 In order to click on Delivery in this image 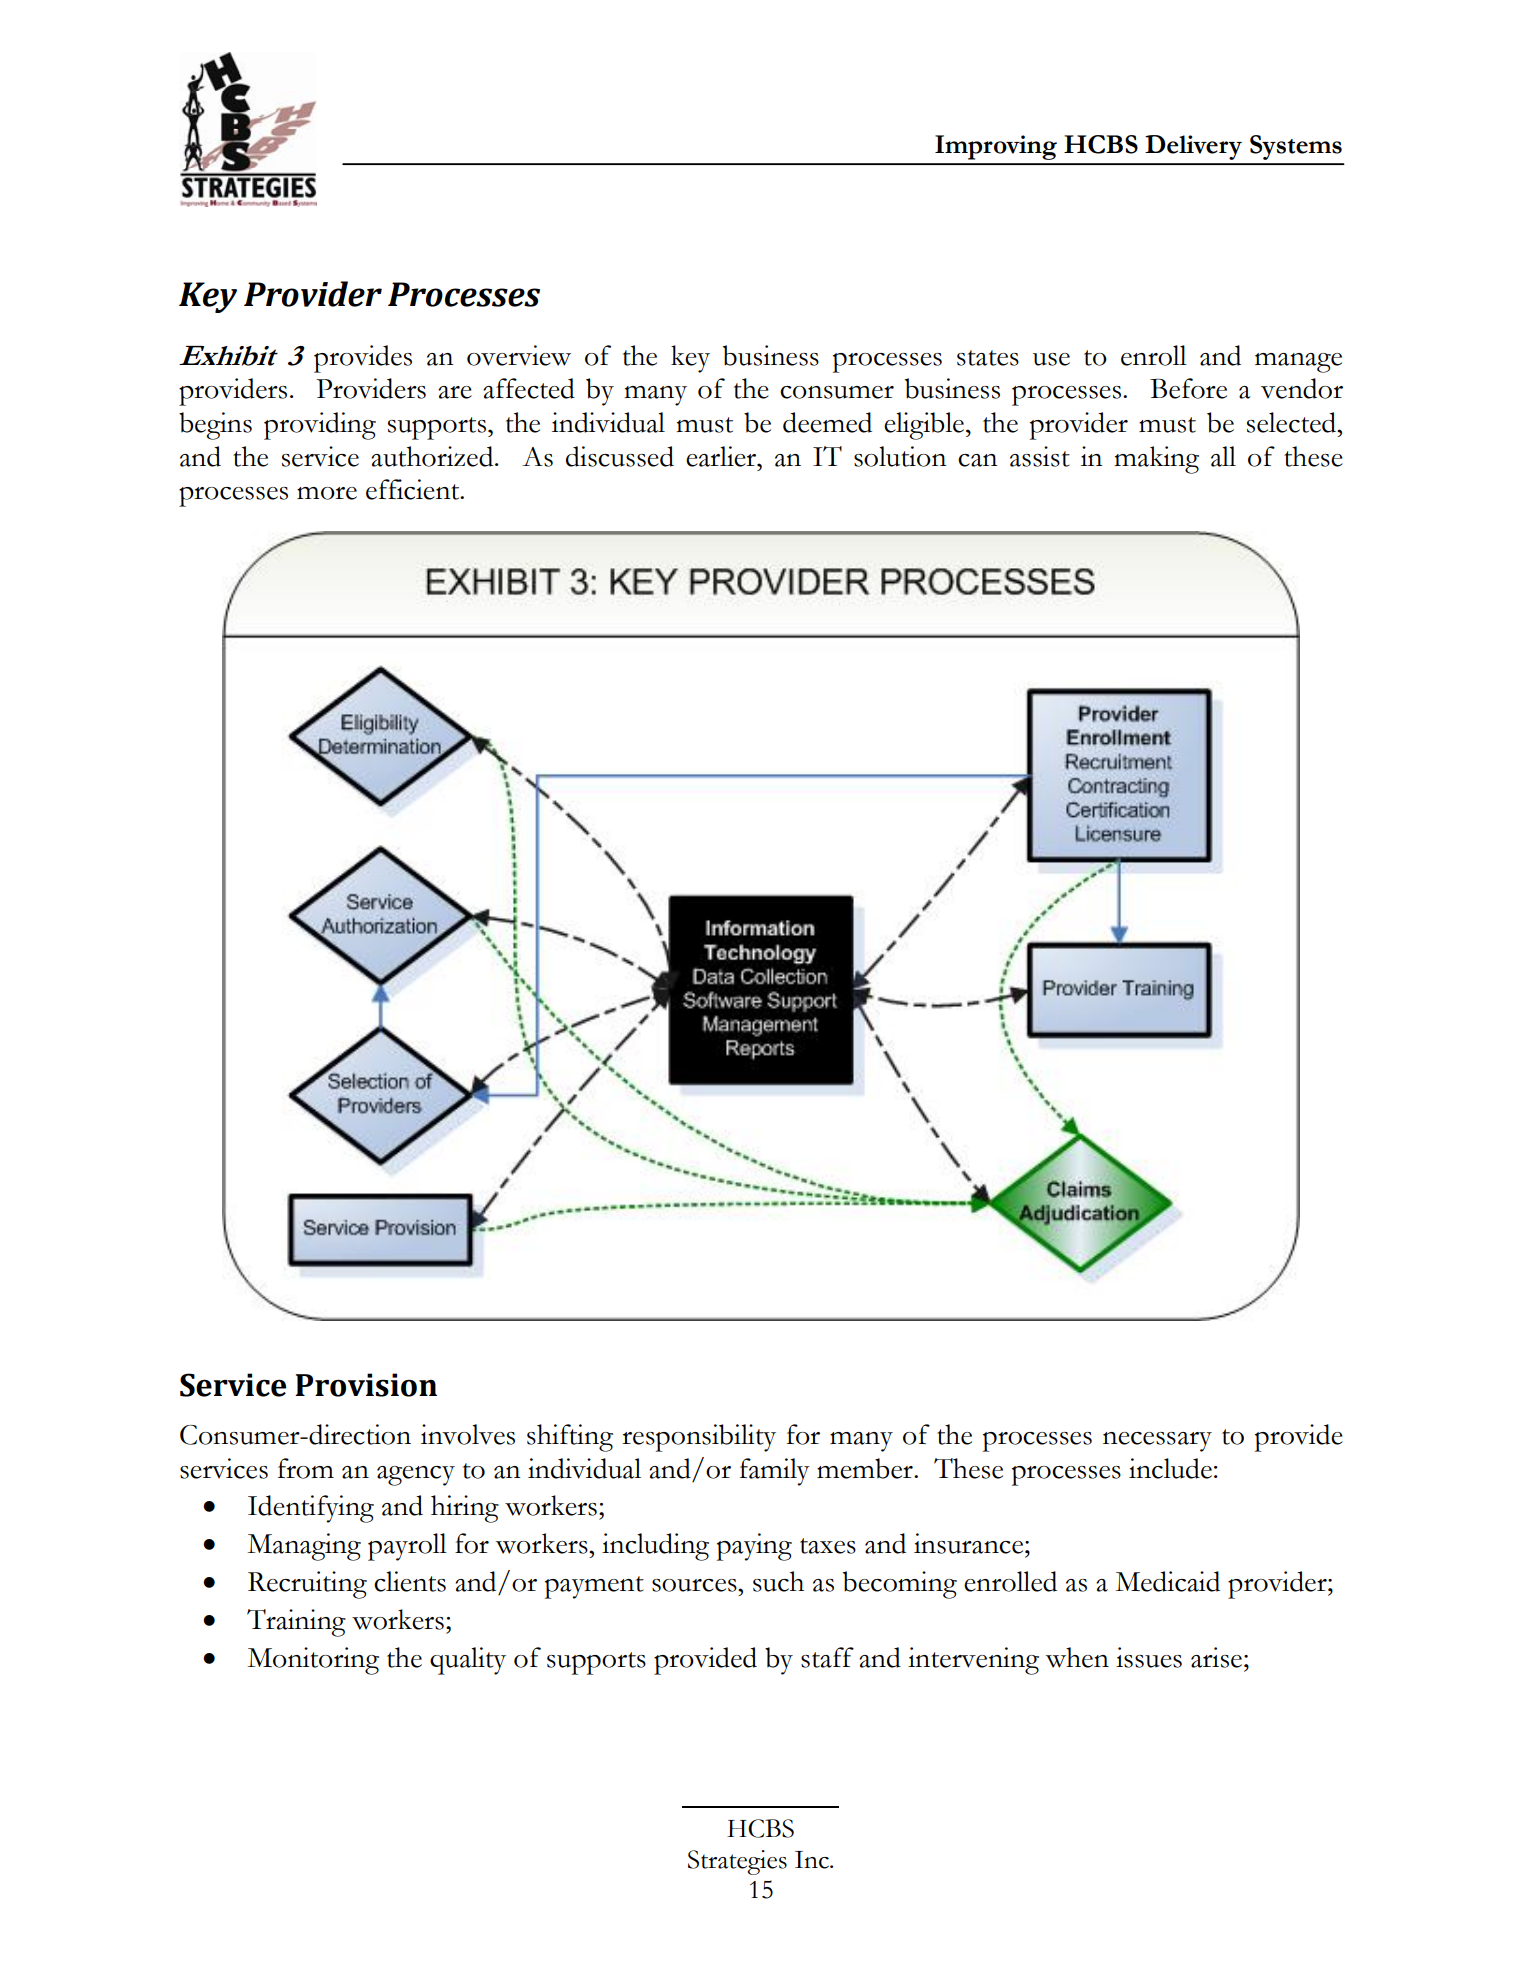, I will do `click(1193, 147)`.
